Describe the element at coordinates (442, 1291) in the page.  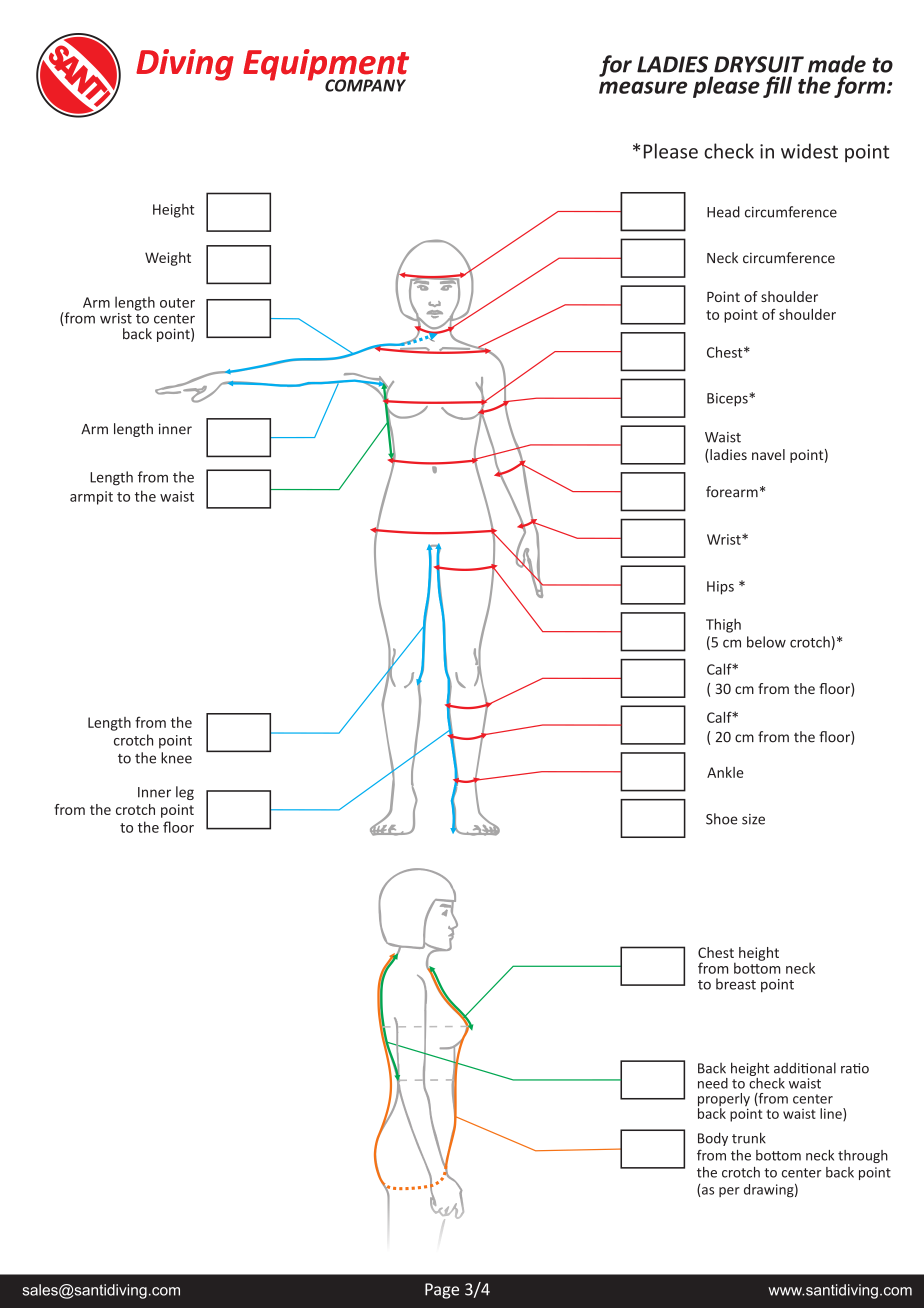
I see `Page` at that location.
